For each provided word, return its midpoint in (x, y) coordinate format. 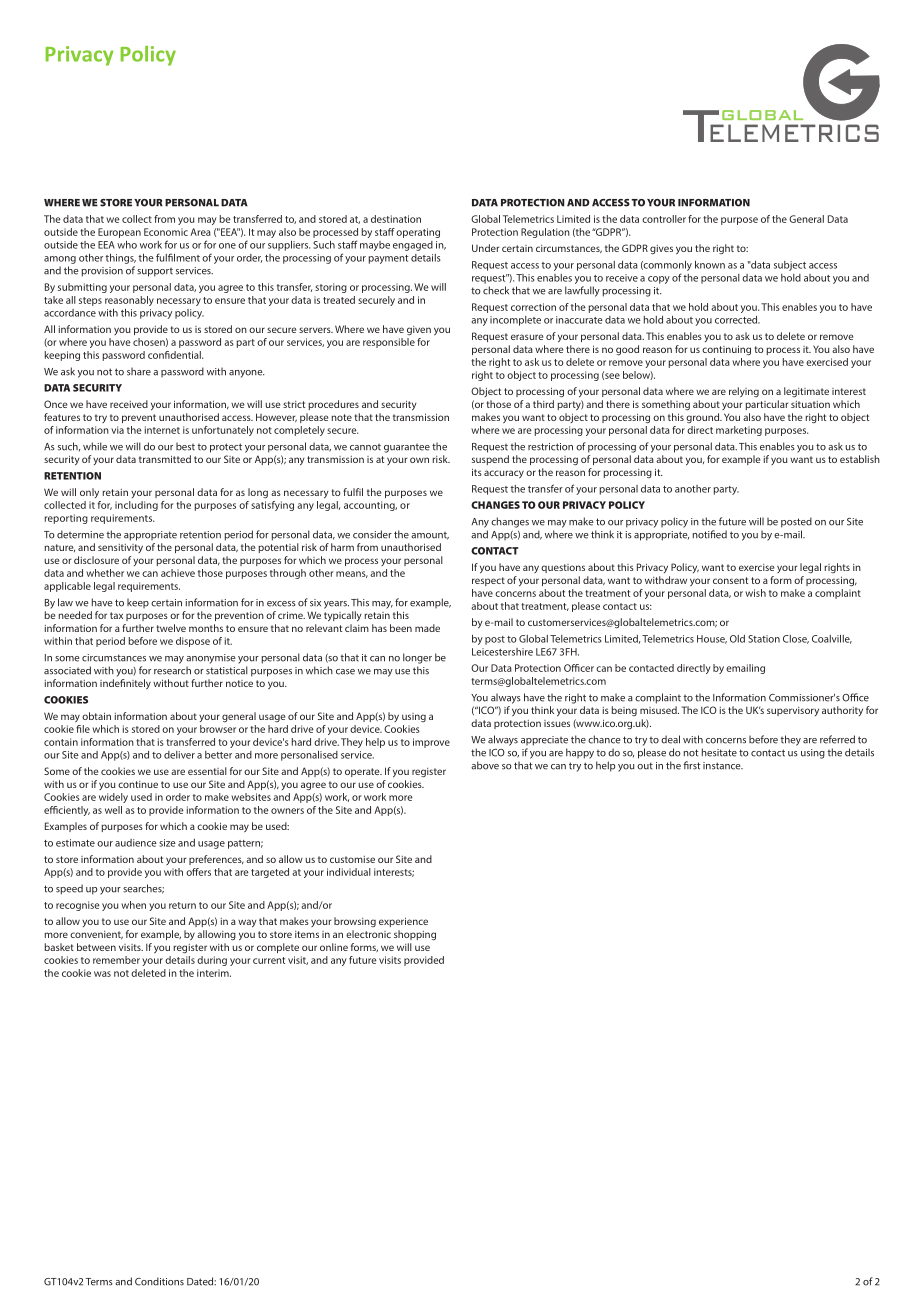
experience (403, 922)
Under (485, 248)
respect (488, 581)
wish (755, 593)
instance (723, 766)
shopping (415, 935)
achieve (178, 573)
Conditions (159, 1281)
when (133, 905)
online (334, 947)
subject (790, 266)
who (127, 245)
